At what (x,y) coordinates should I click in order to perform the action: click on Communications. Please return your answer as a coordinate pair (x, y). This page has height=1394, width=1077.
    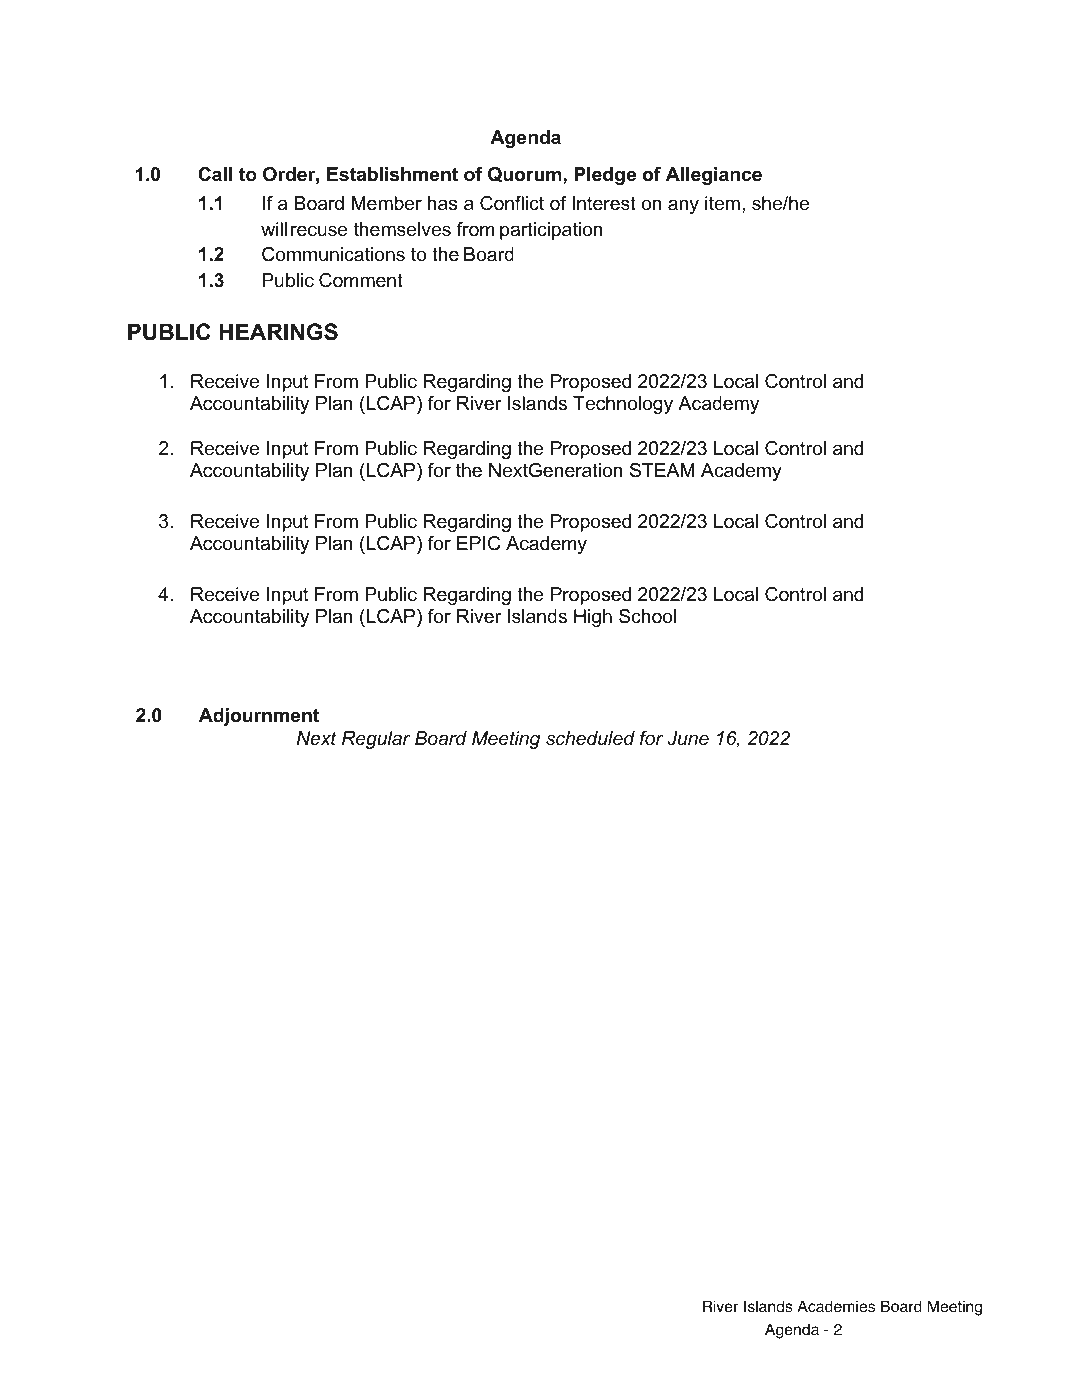
    Looking at the image, I should click on (333, 254).
